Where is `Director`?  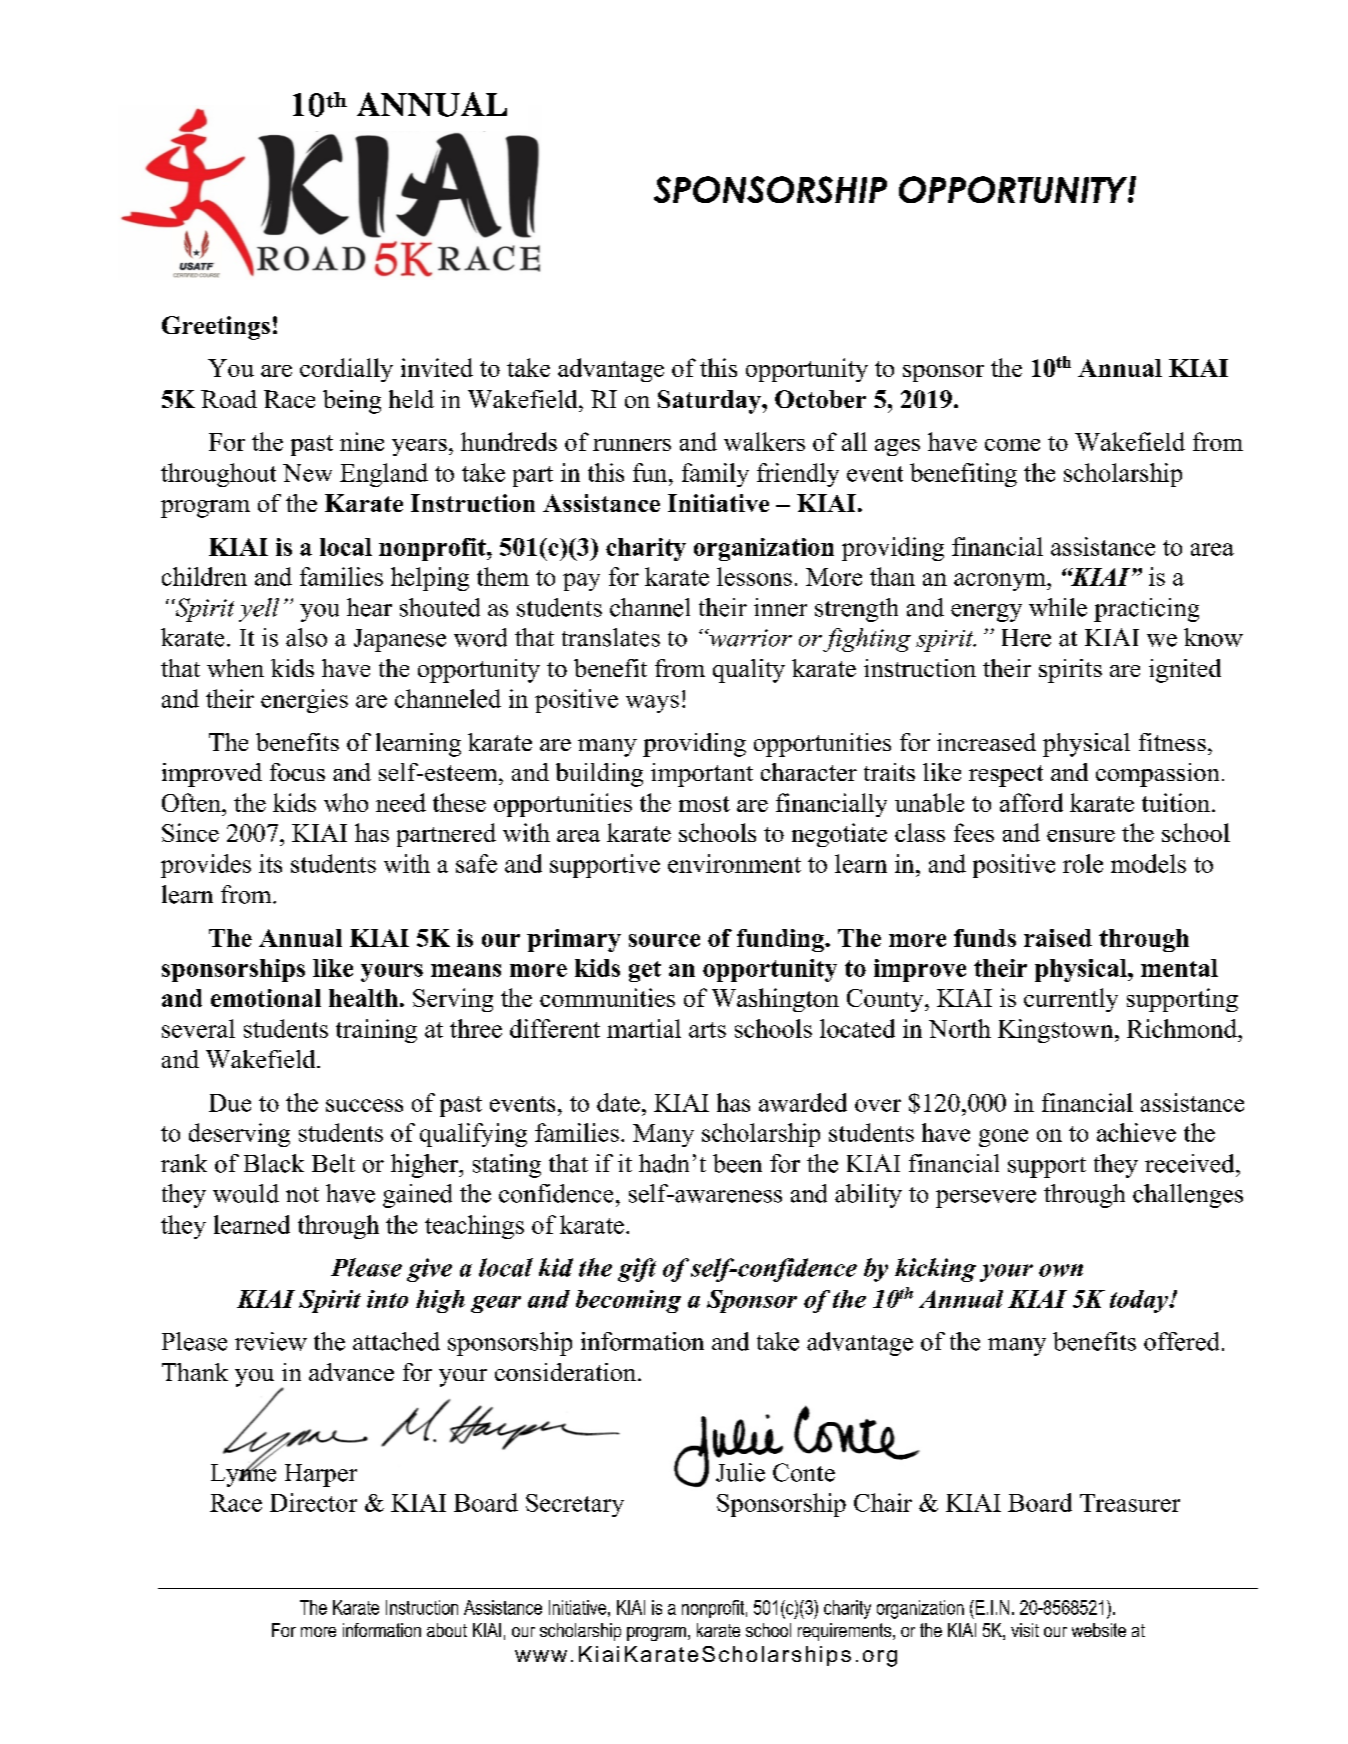
Director is located at coordinates (313, 1502).
